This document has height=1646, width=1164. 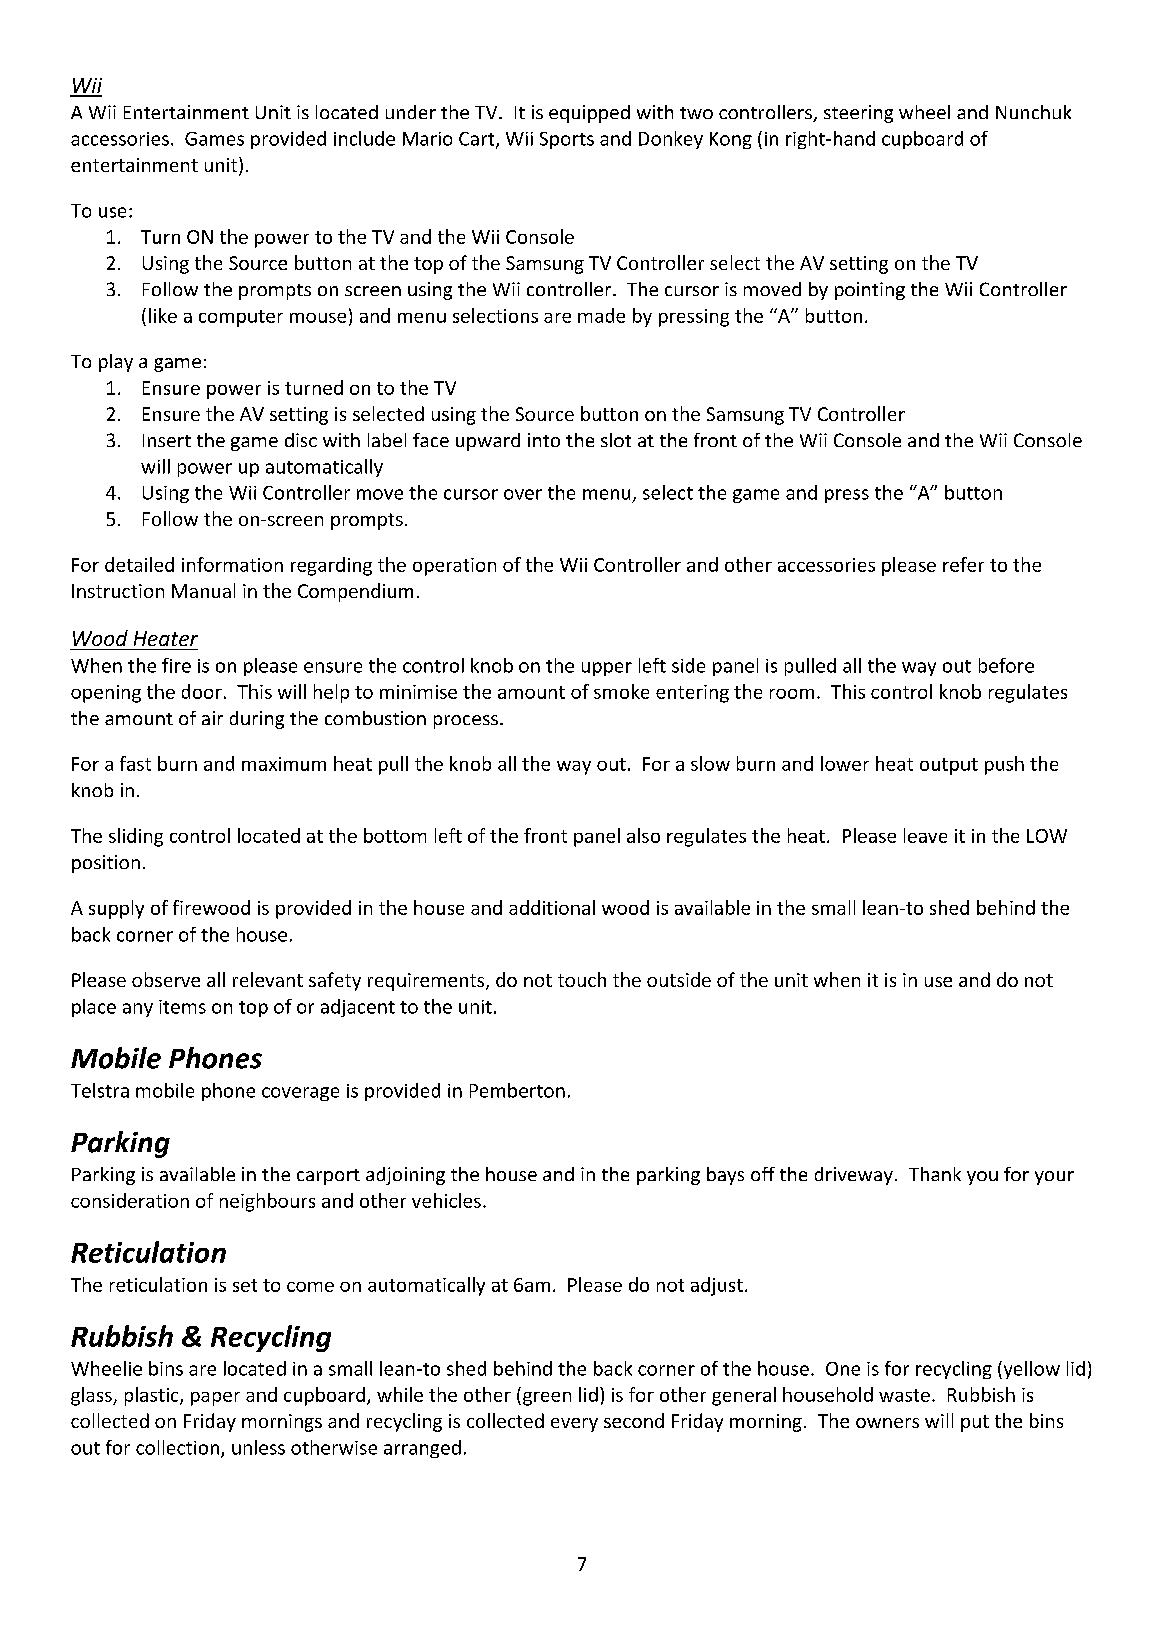 What do you see at coordinates (904, 1395) in the document?
I see `waste` at bounding box center [904, 1395].
